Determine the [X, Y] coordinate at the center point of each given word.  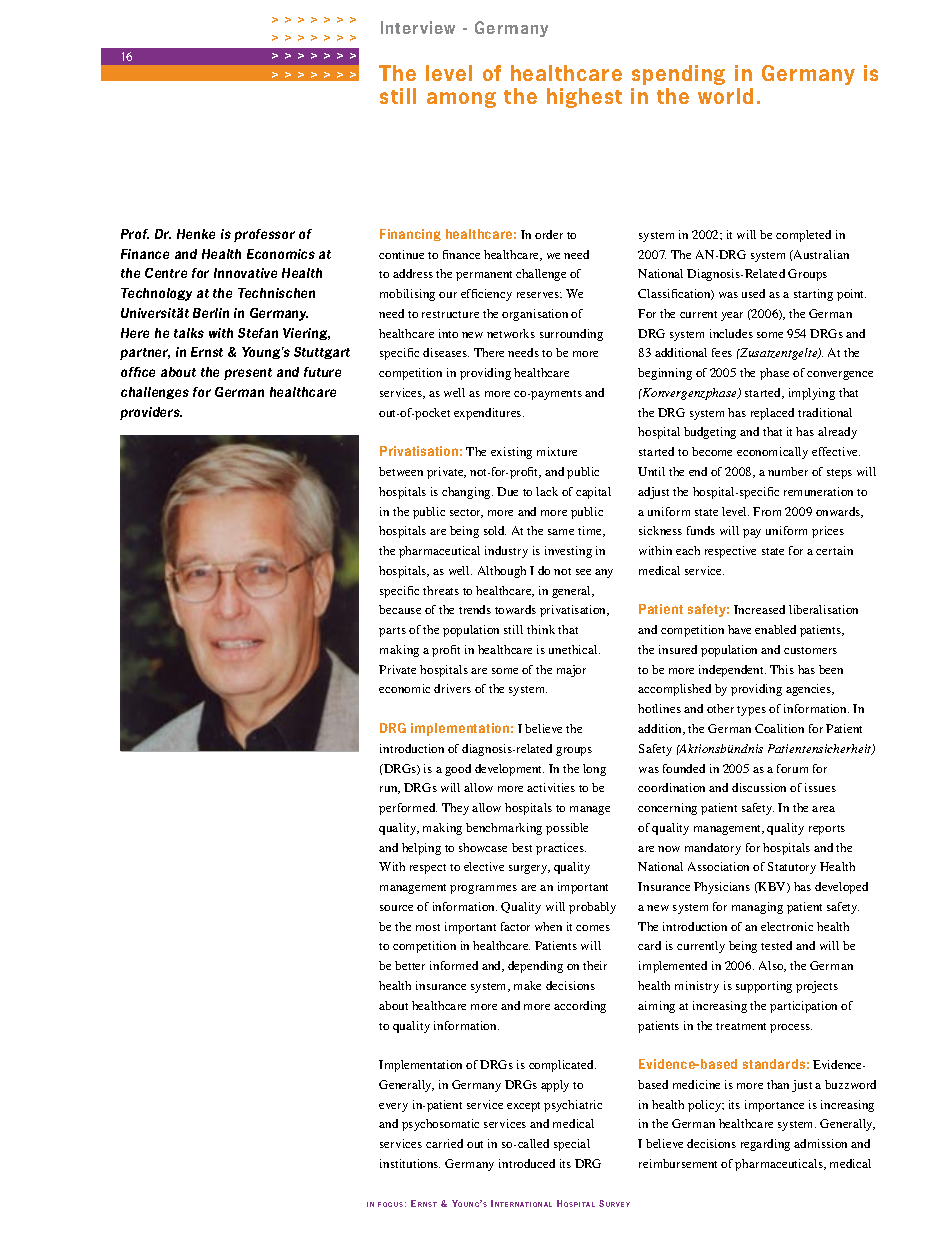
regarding [765, 1145]
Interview [418, 27]
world [725, 96]
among [461, 100]
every [393, 1107]
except [523, 1107]
